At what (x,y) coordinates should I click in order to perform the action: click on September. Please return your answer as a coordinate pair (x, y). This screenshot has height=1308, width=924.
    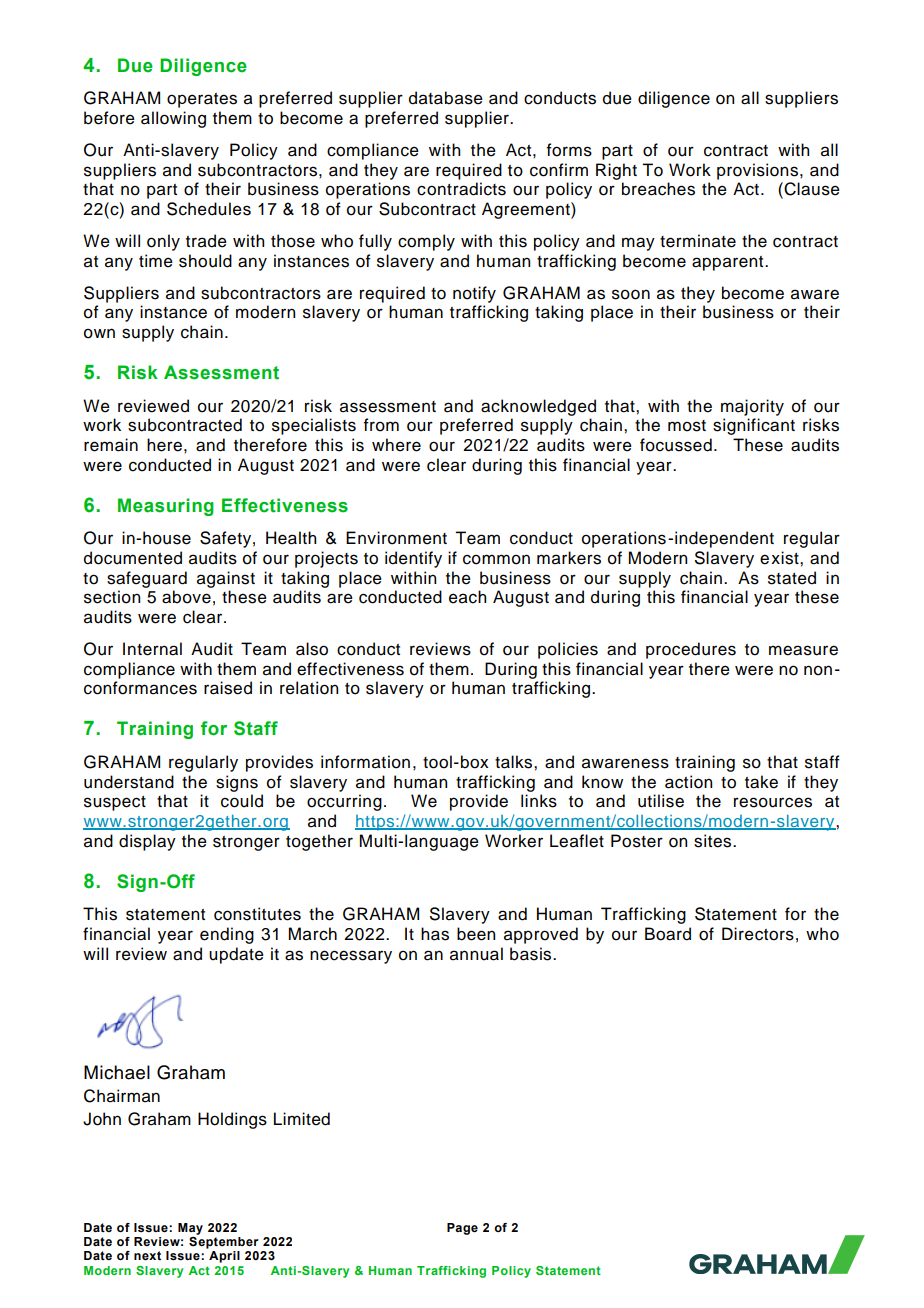
    Looking at the image, I should click on (224, 1243).
